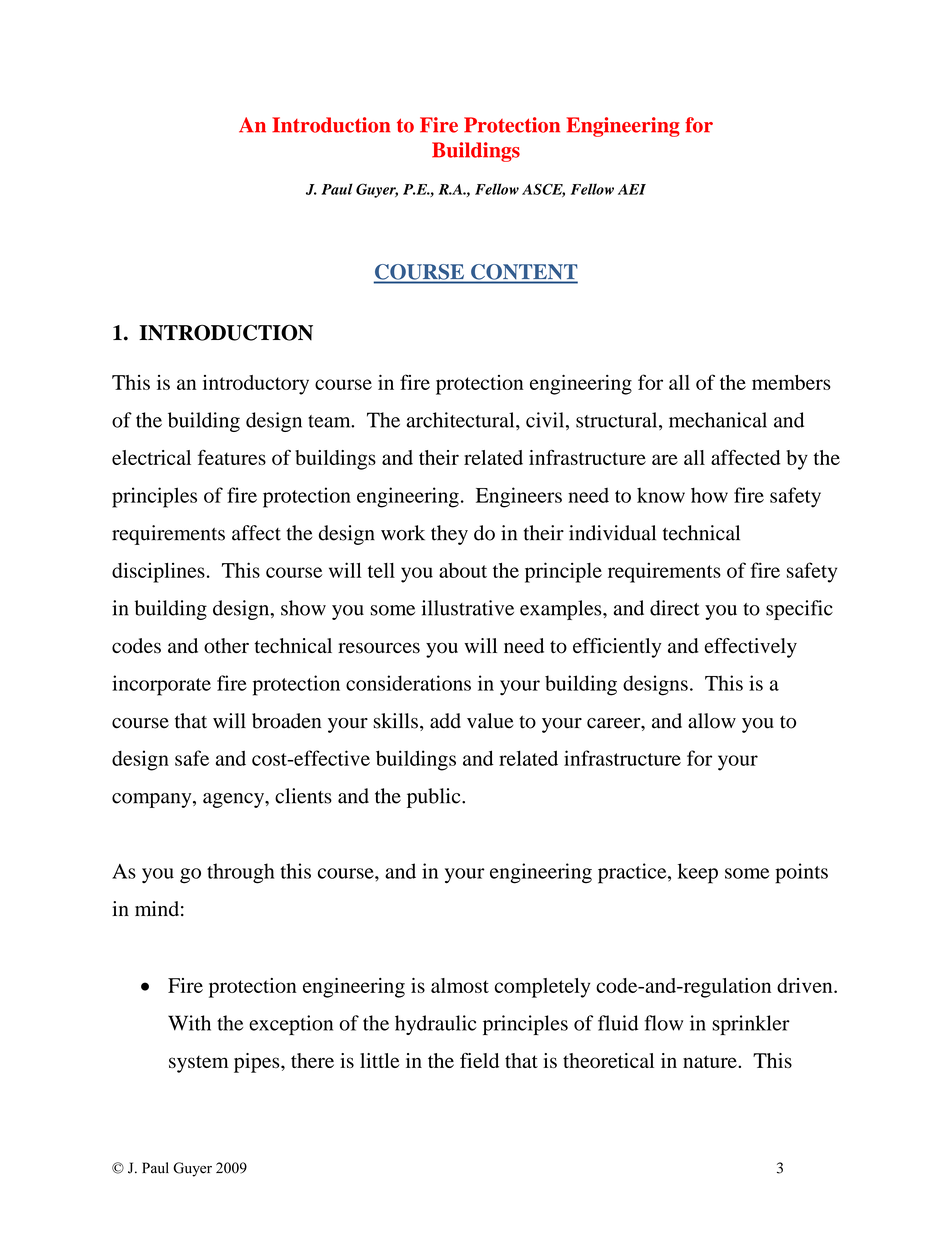 The width and height of the document is (952, 1233). Describe the element at coordinates (241, 873) in the document. I see `through` at that location.
